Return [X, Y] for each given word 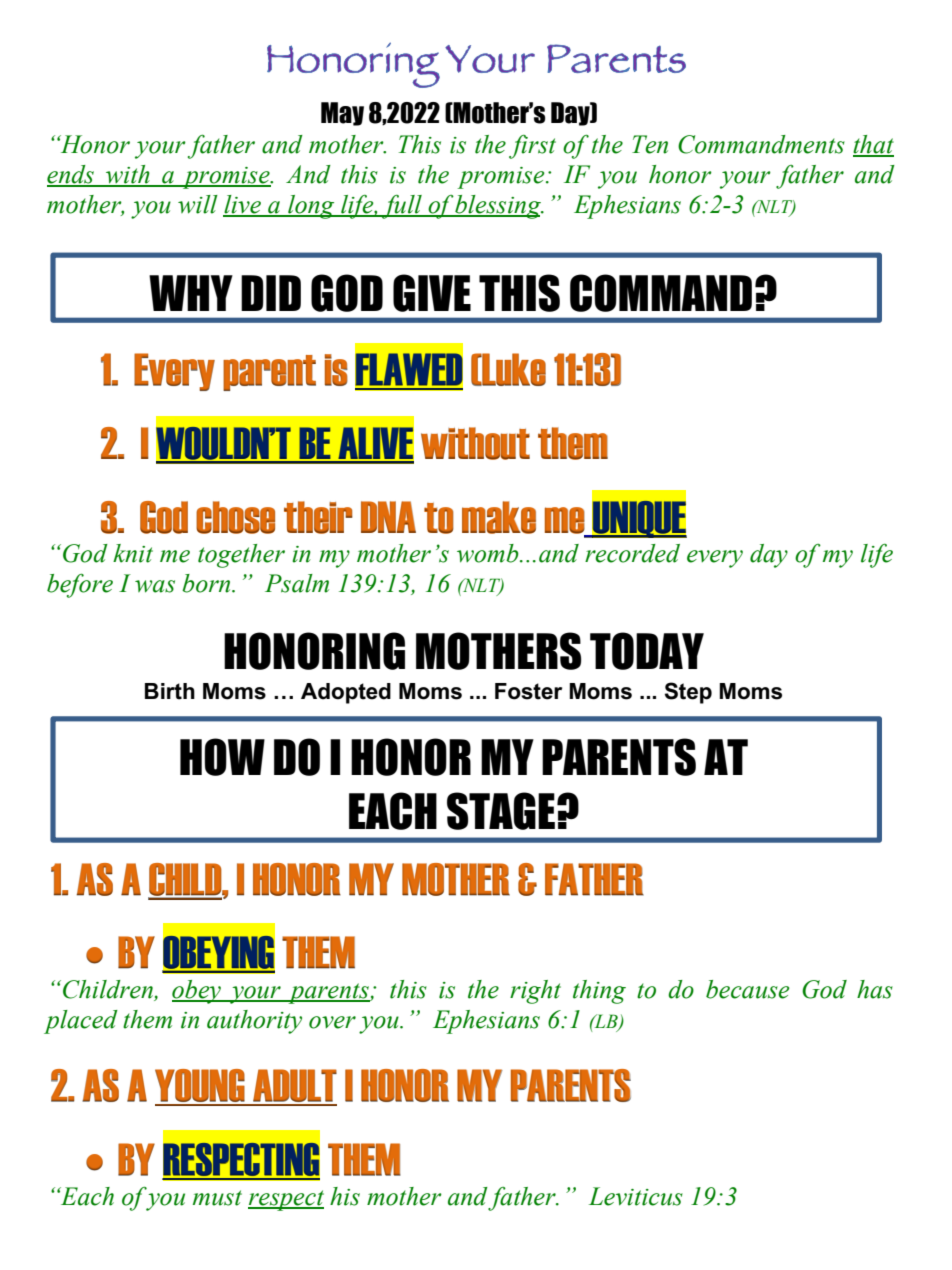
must [217, 1198]
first [532, 147]
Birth [170, 691]
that [873, 145]
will [198, 204]
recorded [632, 553]
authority [254, 1022]
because [747, 989]
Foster [528, 691]
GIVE [432, 293]
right [535, 992]
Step [688, 693]
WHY [191, 293]
